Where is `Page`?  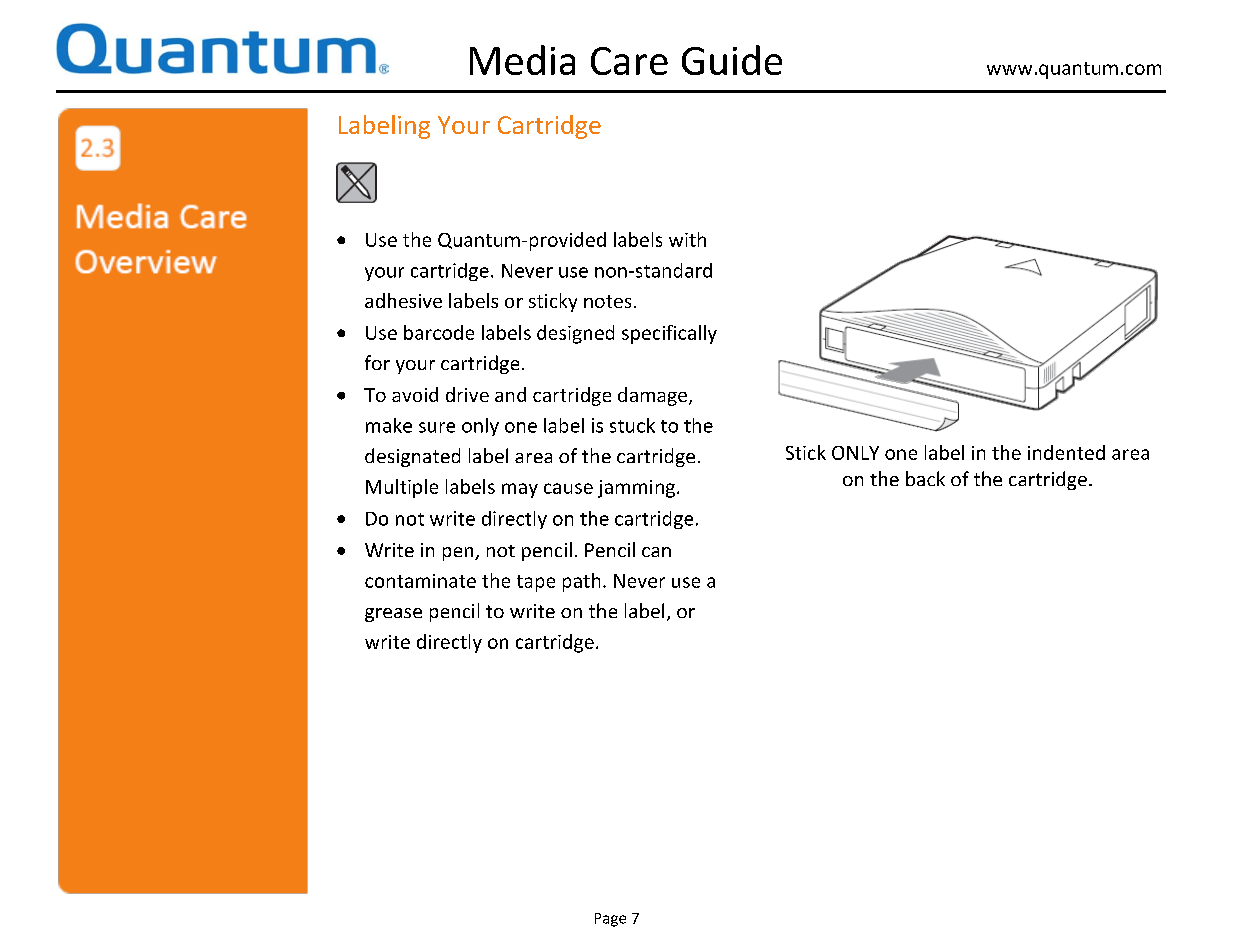 Page is located at coordinates (610, 920).
